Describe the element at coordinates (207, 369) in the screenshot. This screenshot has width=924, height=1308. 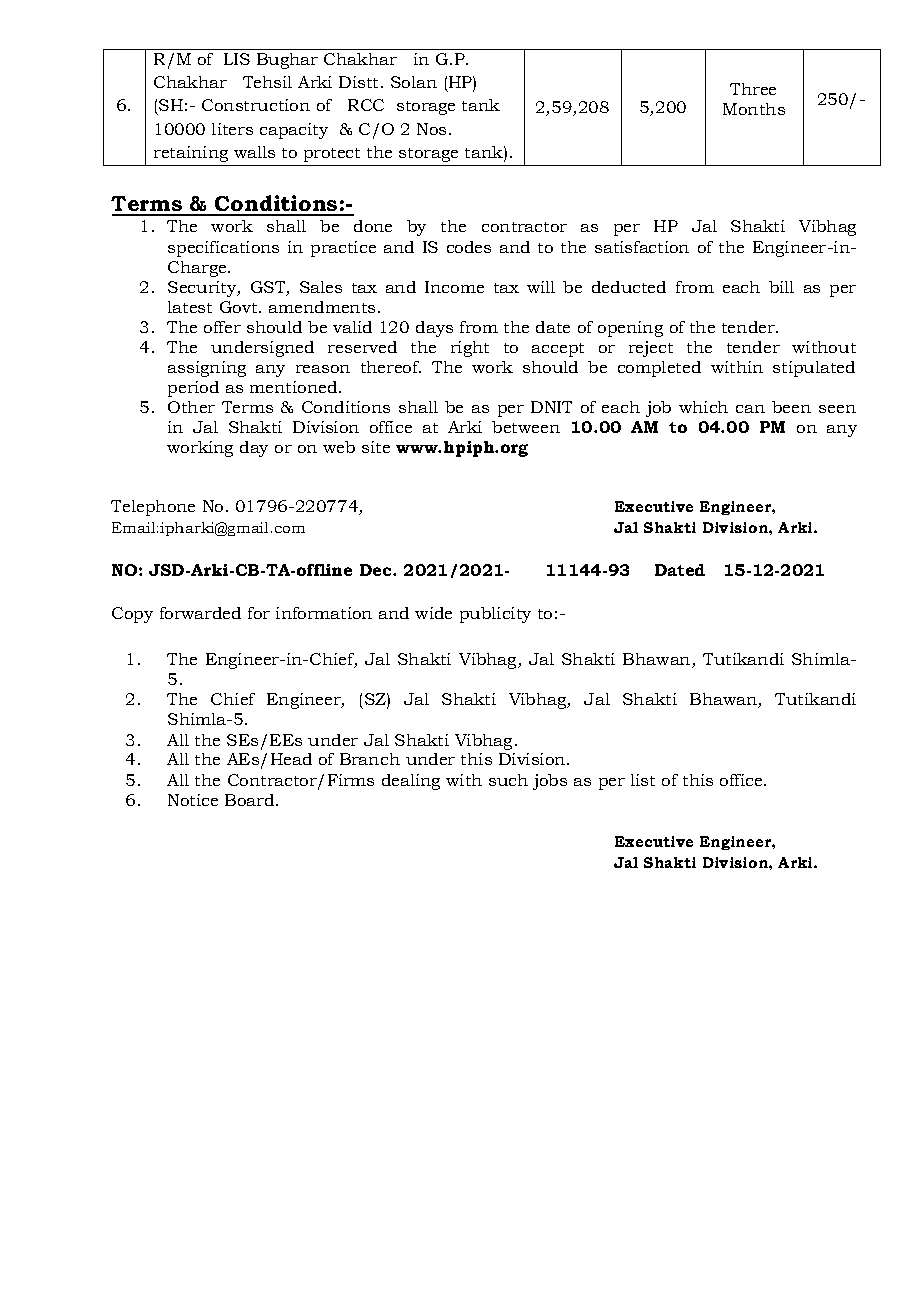
I see `assigning` at that location.
